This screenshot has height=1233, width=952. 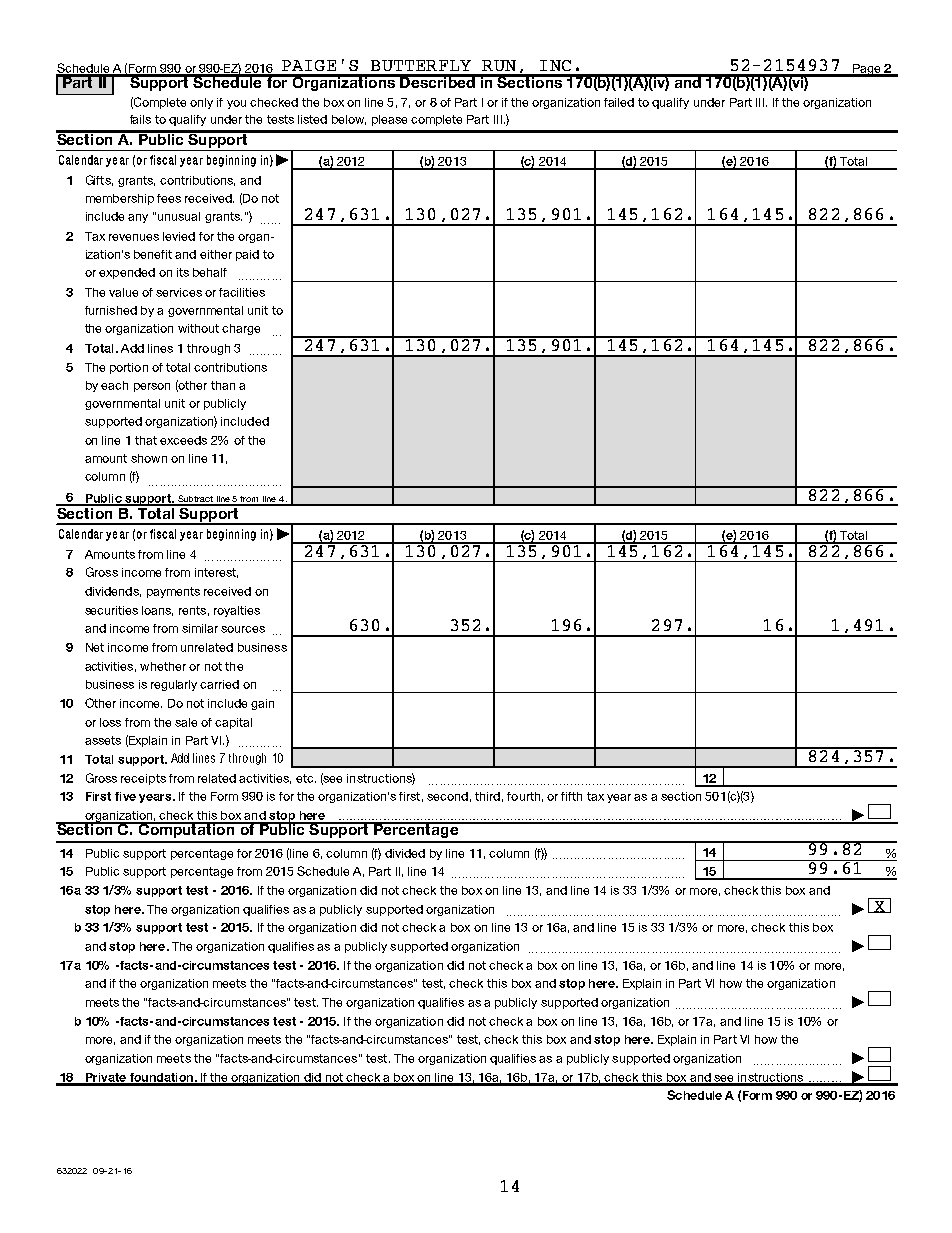 What do you see at coordinates (140, 119) in the screenshot?
I see `fails` at bounding box center [140, 119].
